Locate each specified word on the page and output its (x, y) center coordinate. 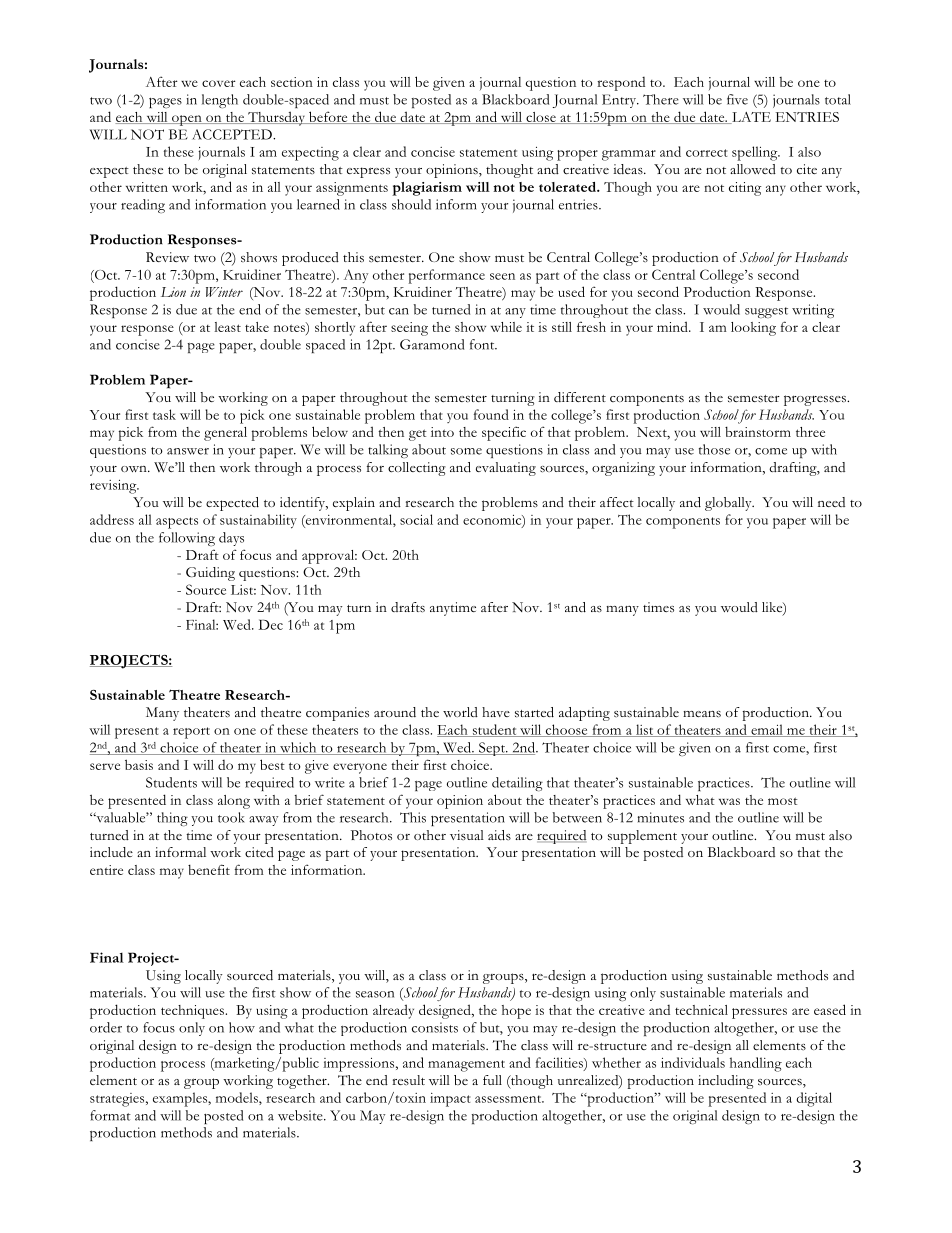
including (726, 1082)
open (187, 120)
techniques (193, 1012)
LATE (750, 118)
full (492, 1080)
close (541, 118)
